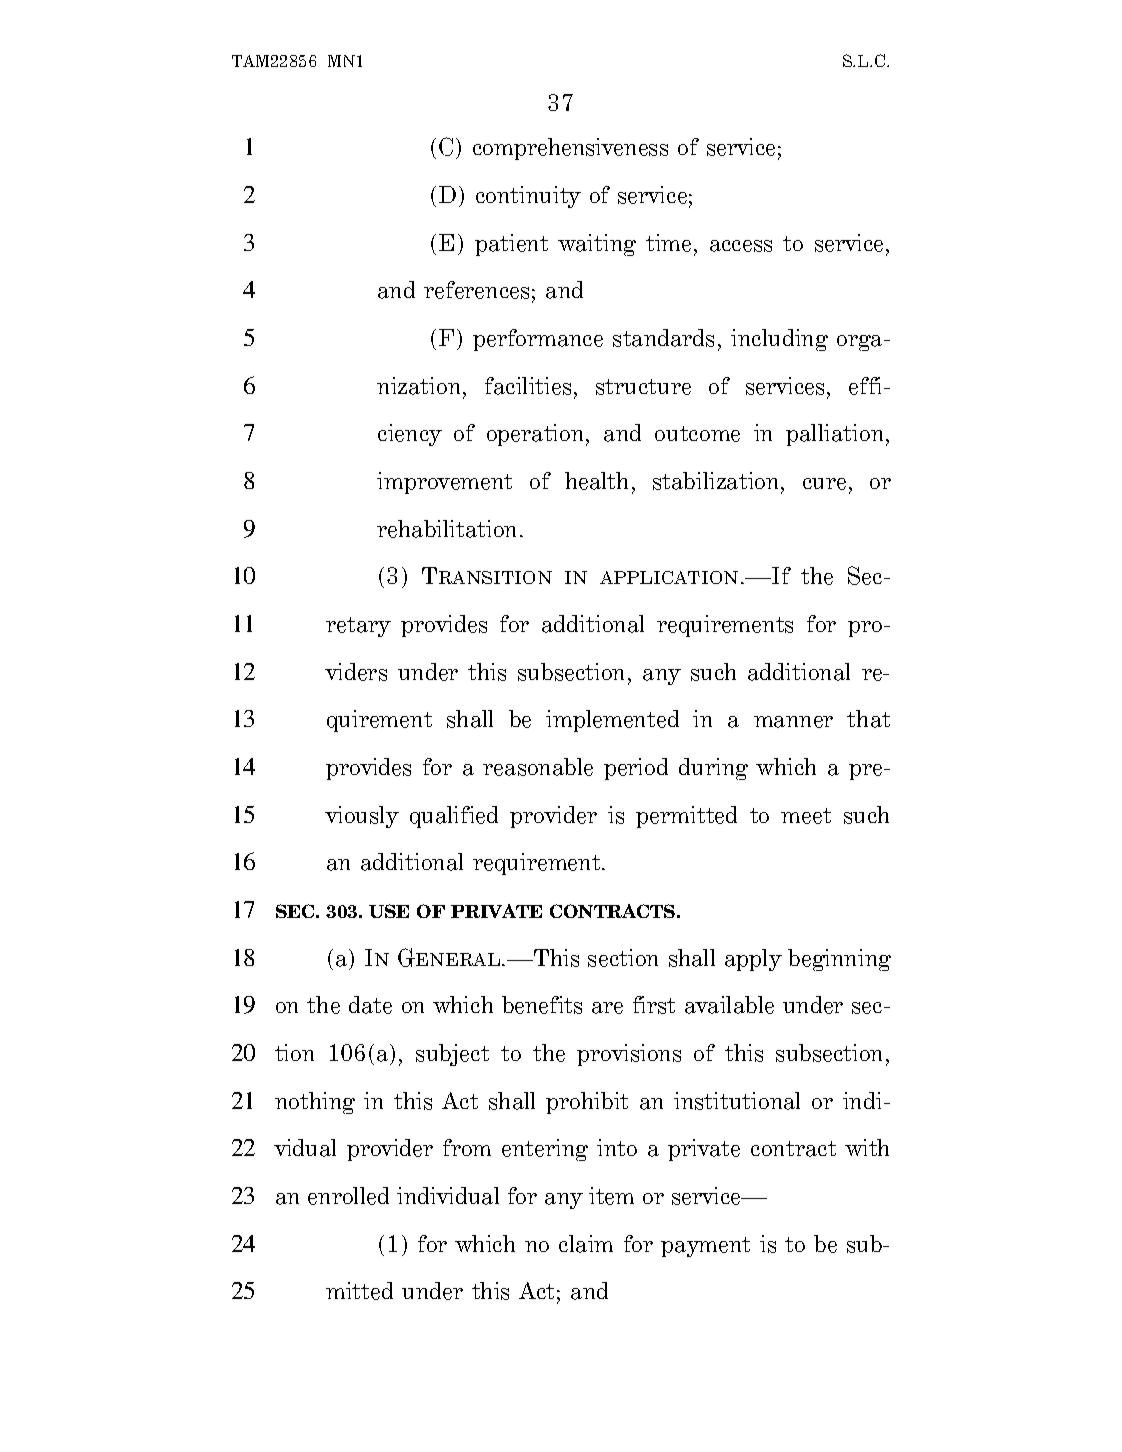 The width and height of the image is (1122, 1452). I want to click on qualified, so click(454, 817).
